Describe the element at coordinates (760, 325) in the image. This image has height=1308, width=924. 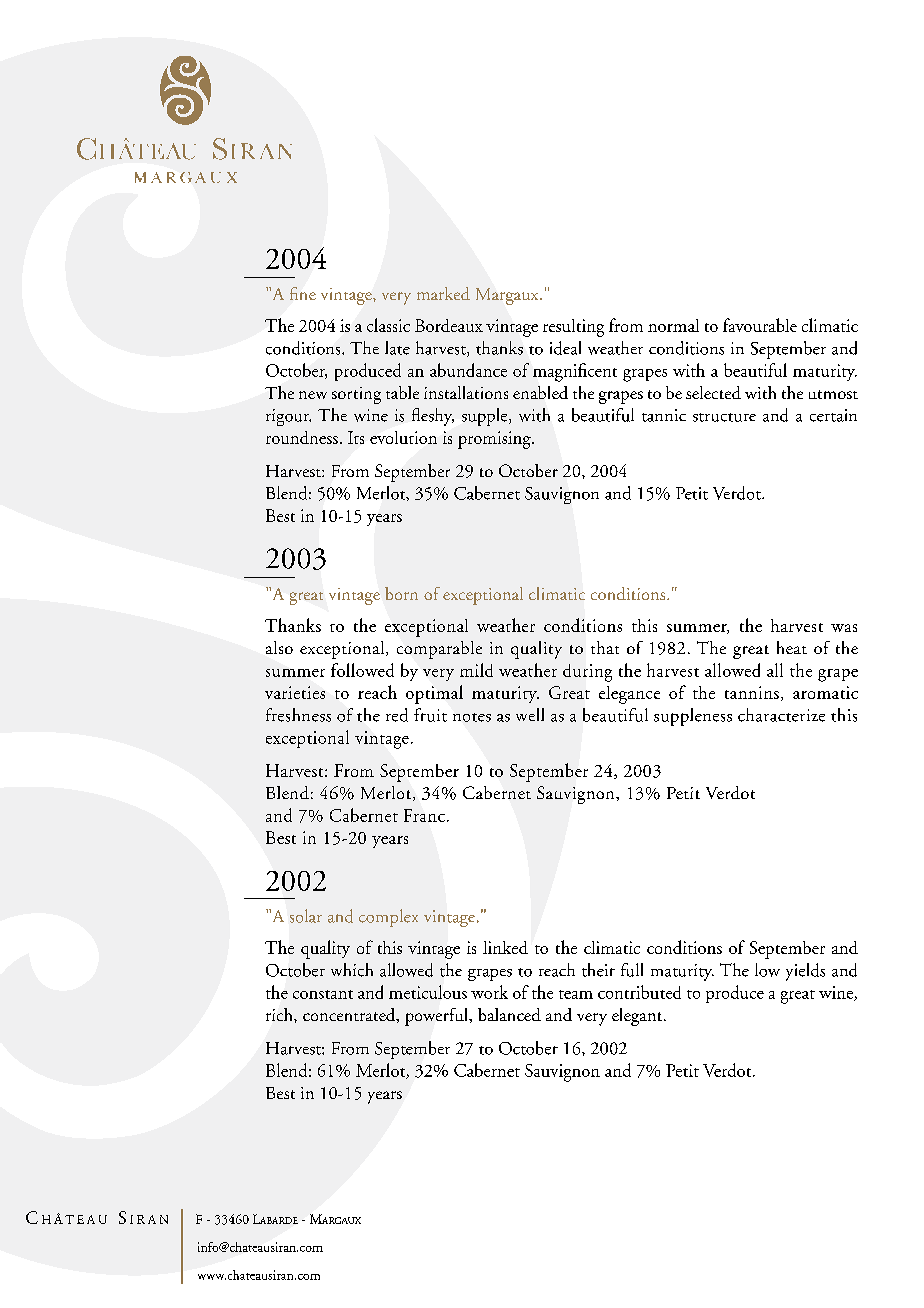
I see `favourable` at that location.
